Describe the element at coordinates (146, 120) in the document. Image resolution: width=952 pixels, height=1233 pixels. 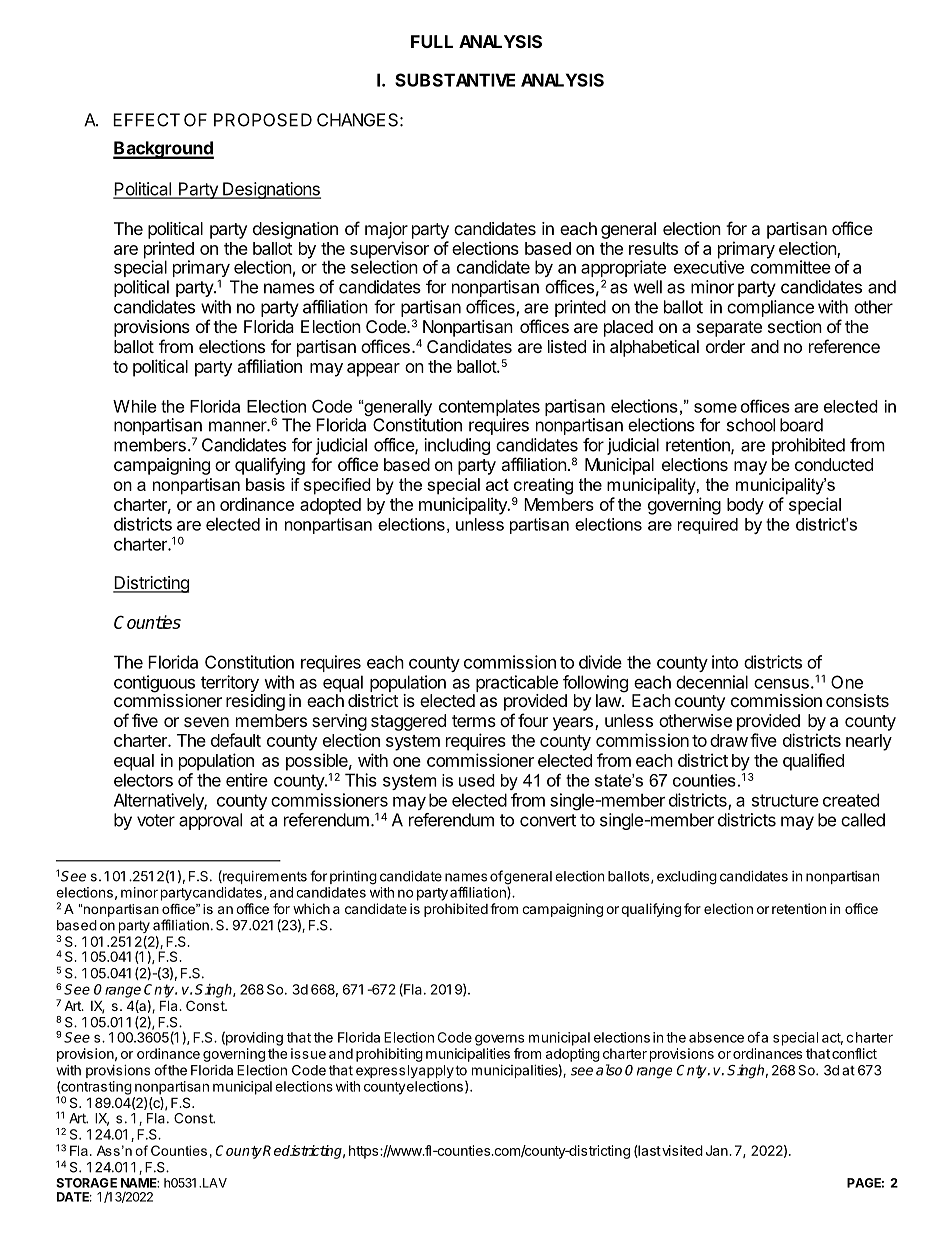
I see `EFFECT` at that location.
